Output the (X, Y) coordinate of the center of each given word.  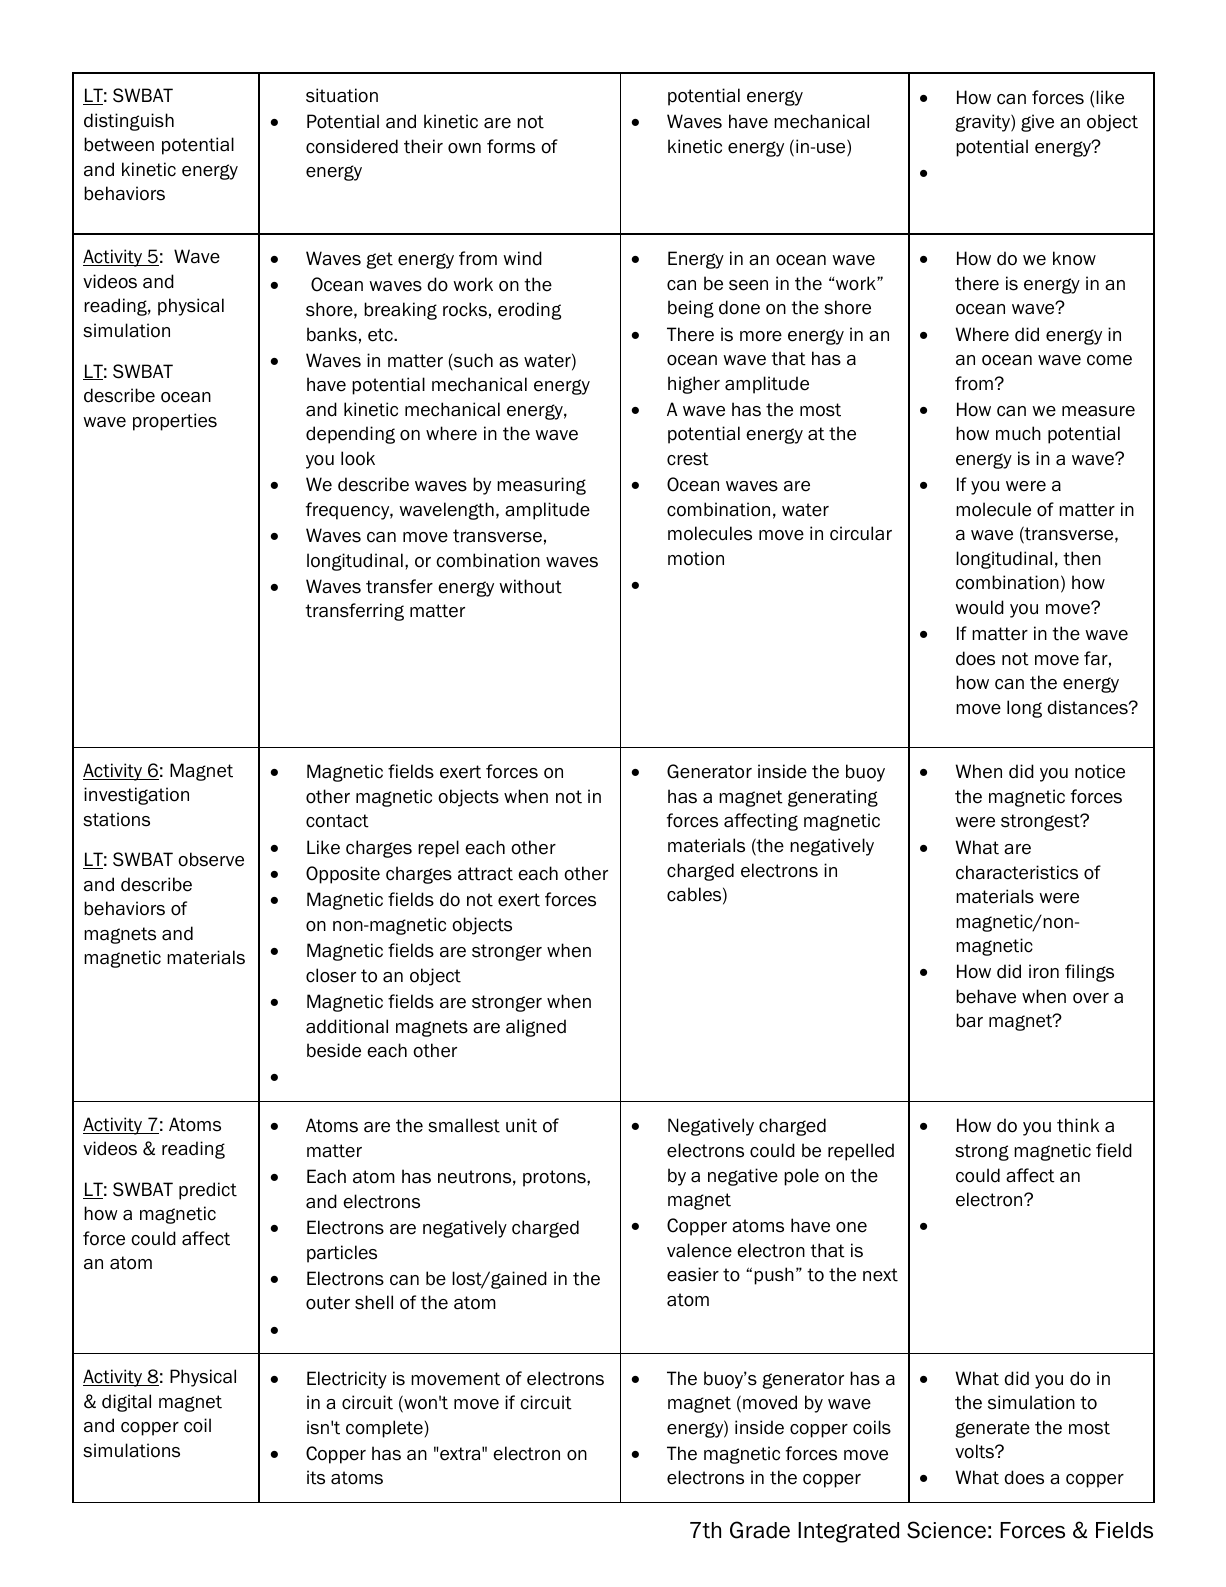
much (1018, 433)
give (1037, 123)
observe (211, 859)
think (1078, 1125)
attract (485, 874)
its (316, 1477)
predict (208, 1191)
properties (175, 422)
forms (511, 146)
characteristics (1017, 872)
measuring (541, 486)
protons (555, 1178)
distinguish (129, 122)
